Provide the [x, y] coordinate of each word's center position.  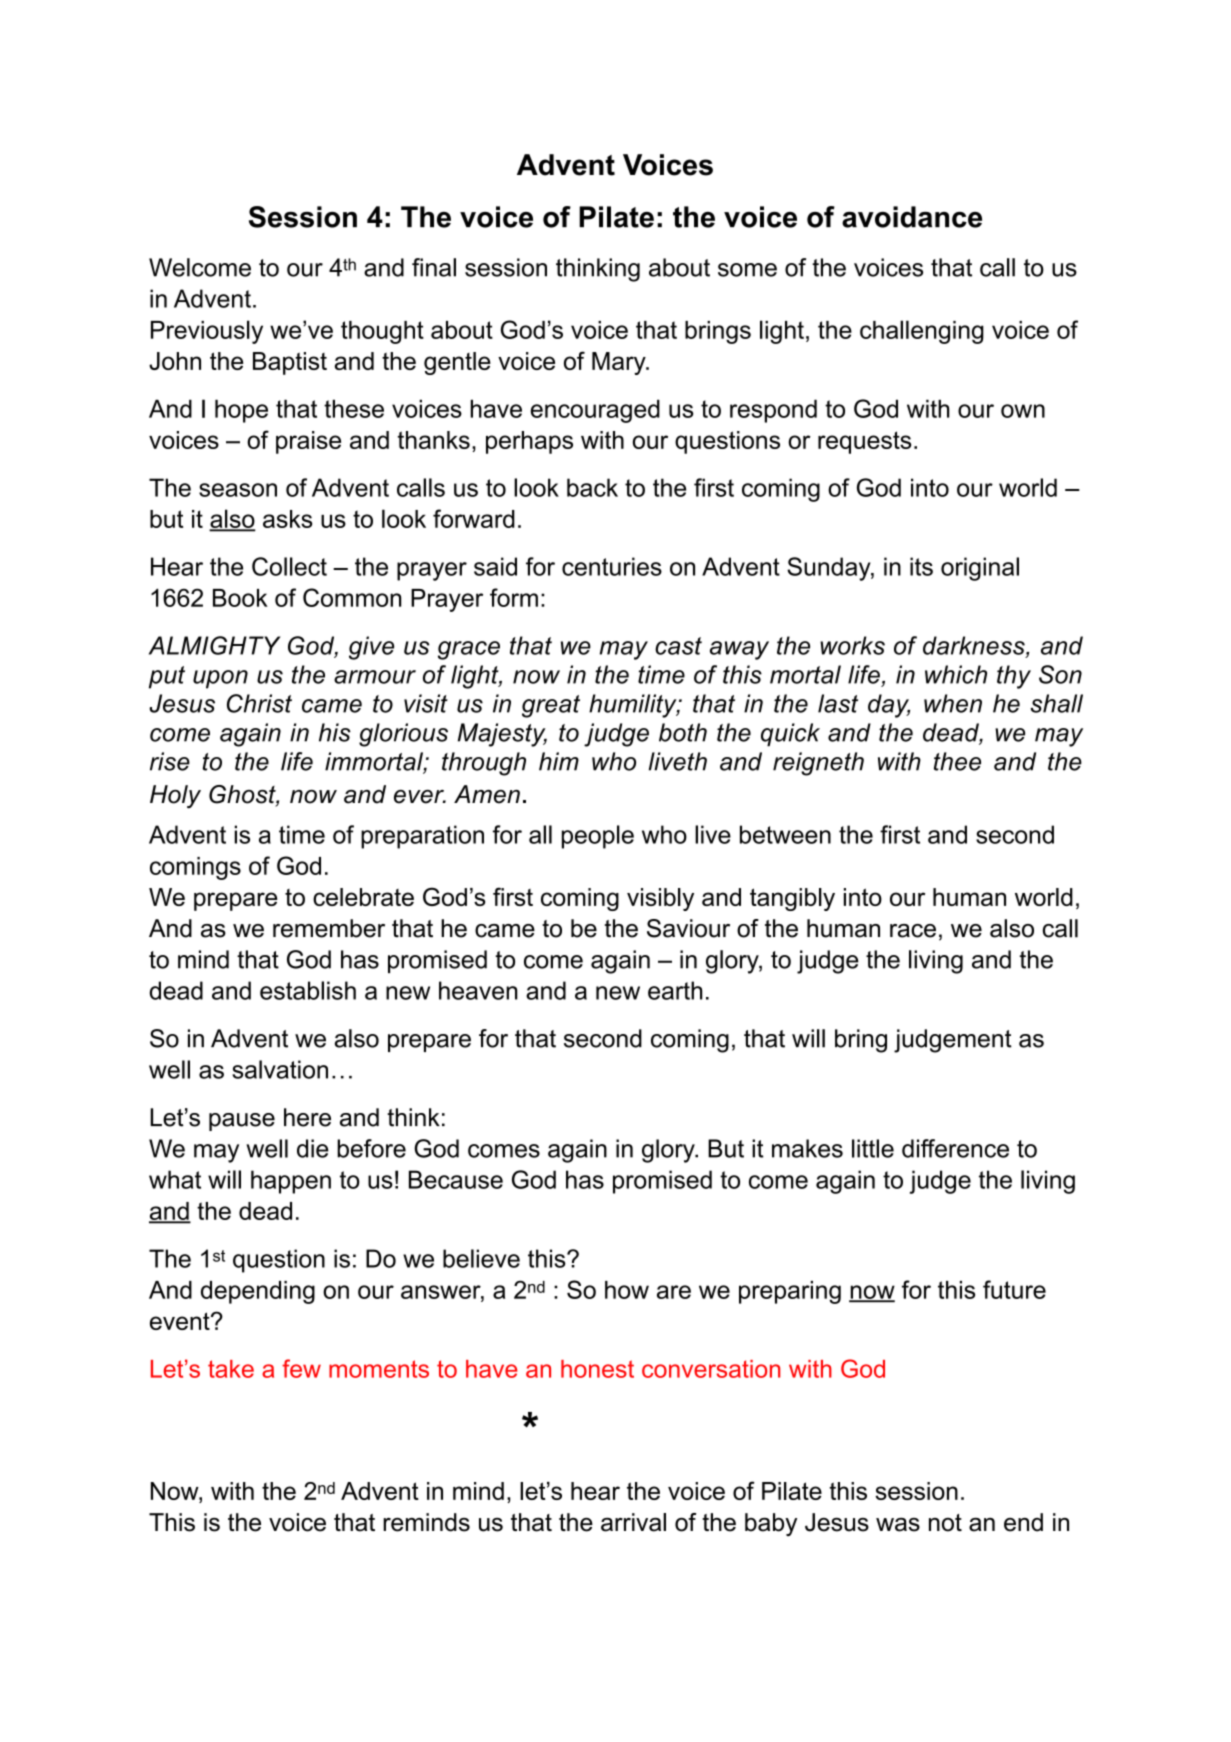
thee [957, 761]
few [301, 1368]
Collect [289, 566]
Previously [207, 332]
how [627, 1290]
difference [955, 1148]
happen [291, 1182]
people [598, 837]
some [747, 270]
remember [329, 928]
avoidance [912, 217]
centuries [612, 566]
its [921, 566]
